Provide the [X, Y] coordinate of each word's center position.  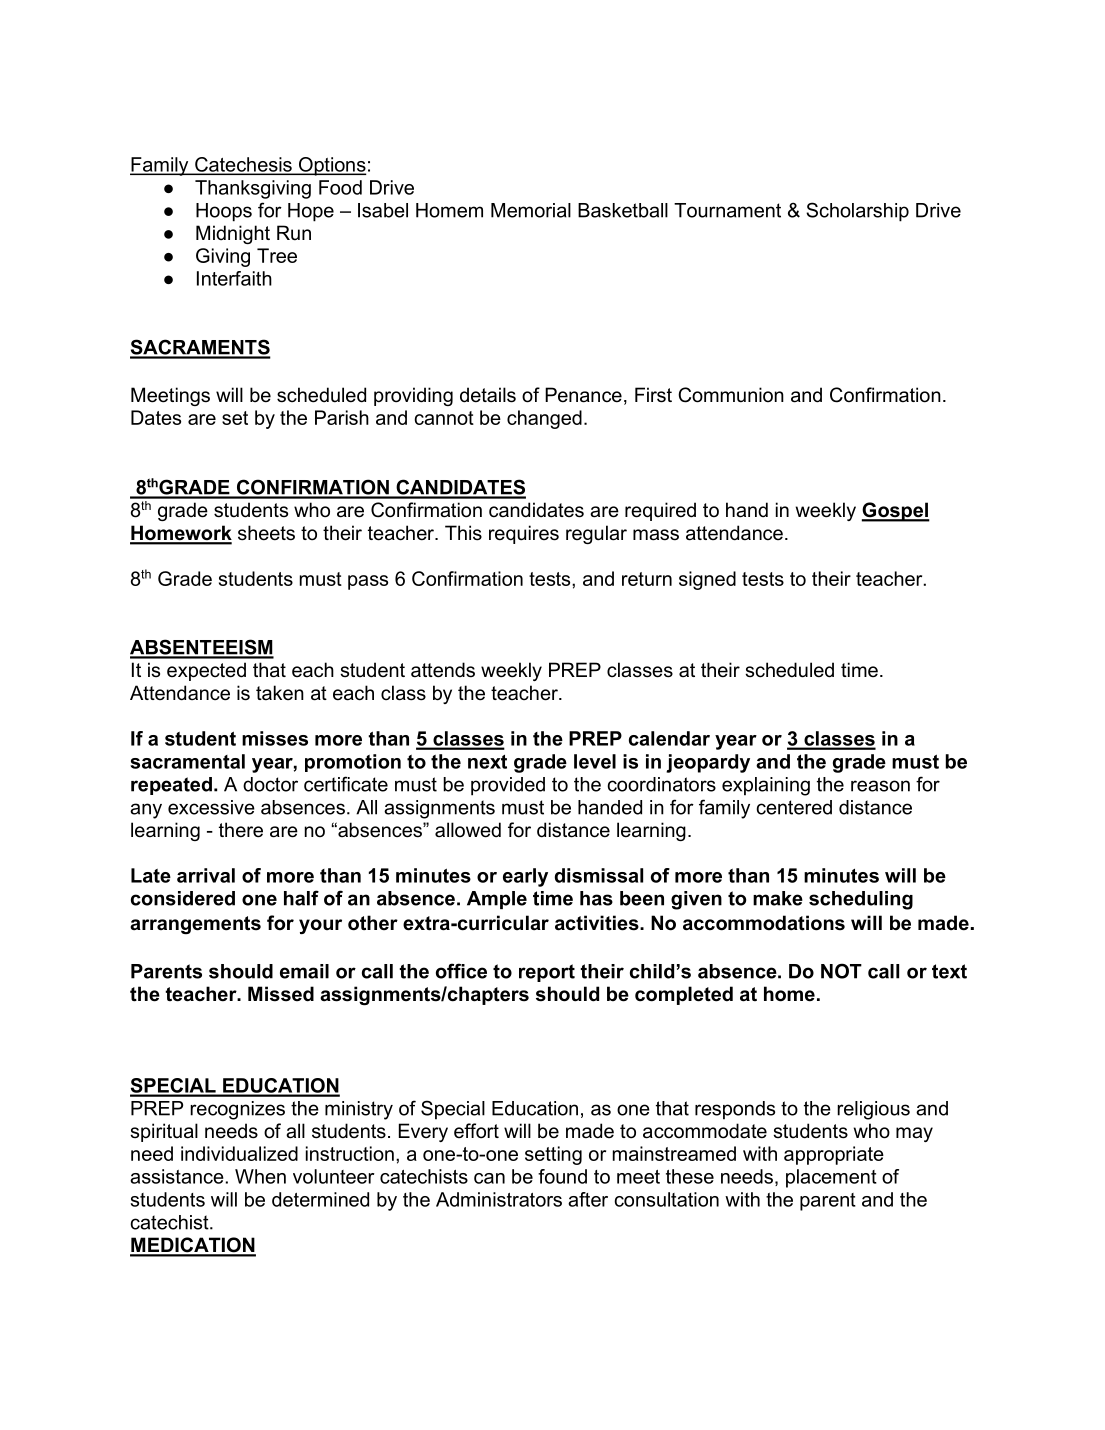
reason [880, 786]
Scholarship [857, 212]
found [562, 1176]
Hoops [224, 212]
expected [206, 671]
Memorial [531, 210]
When [260, 1176]
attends [443, 670]
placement [831, 1178]
